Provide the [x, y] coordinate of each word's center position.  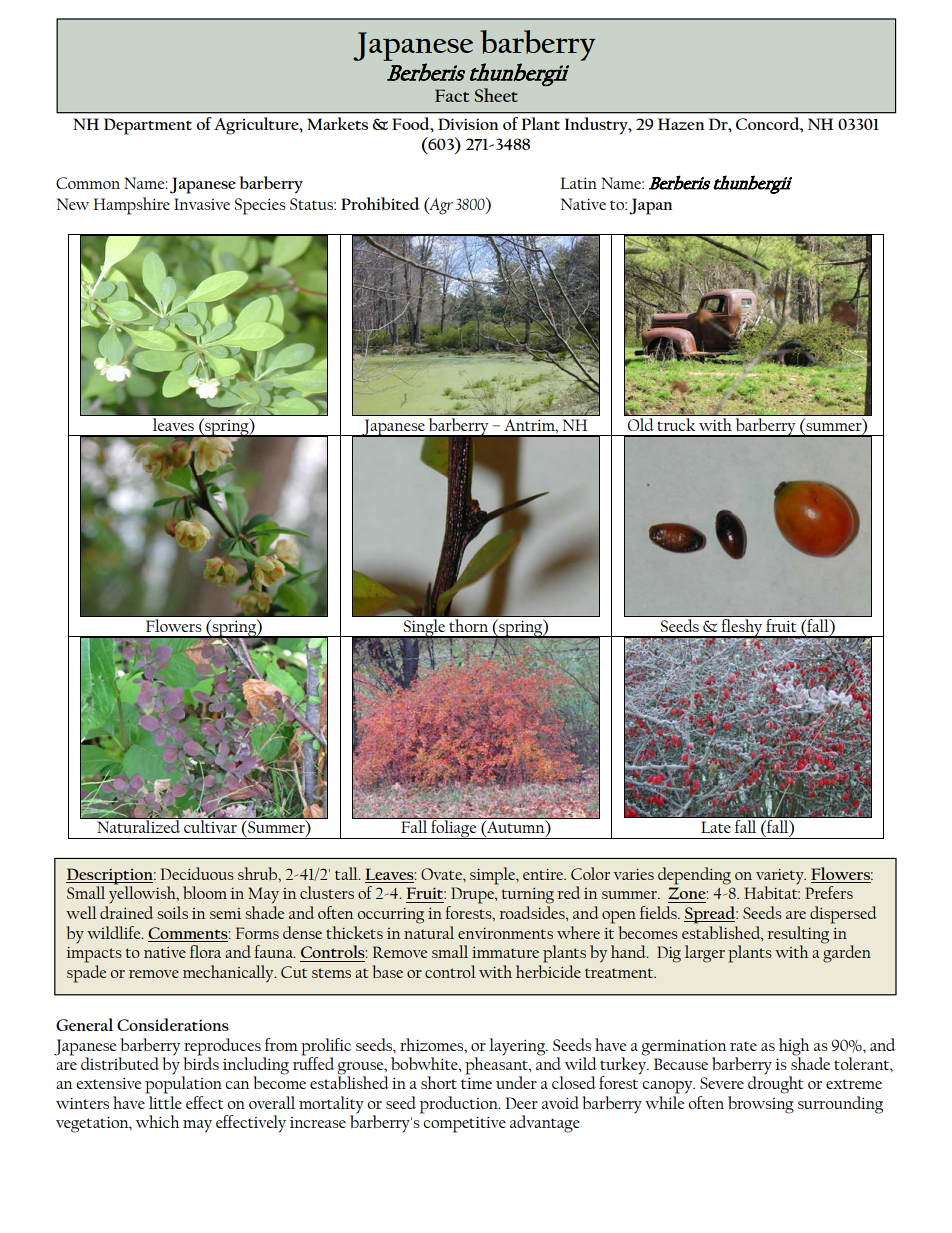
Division [468, 124]
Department [148, 126]
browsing [761, 1105]
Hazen [681, 124]
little [165, 1102]
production [460, 1105]
